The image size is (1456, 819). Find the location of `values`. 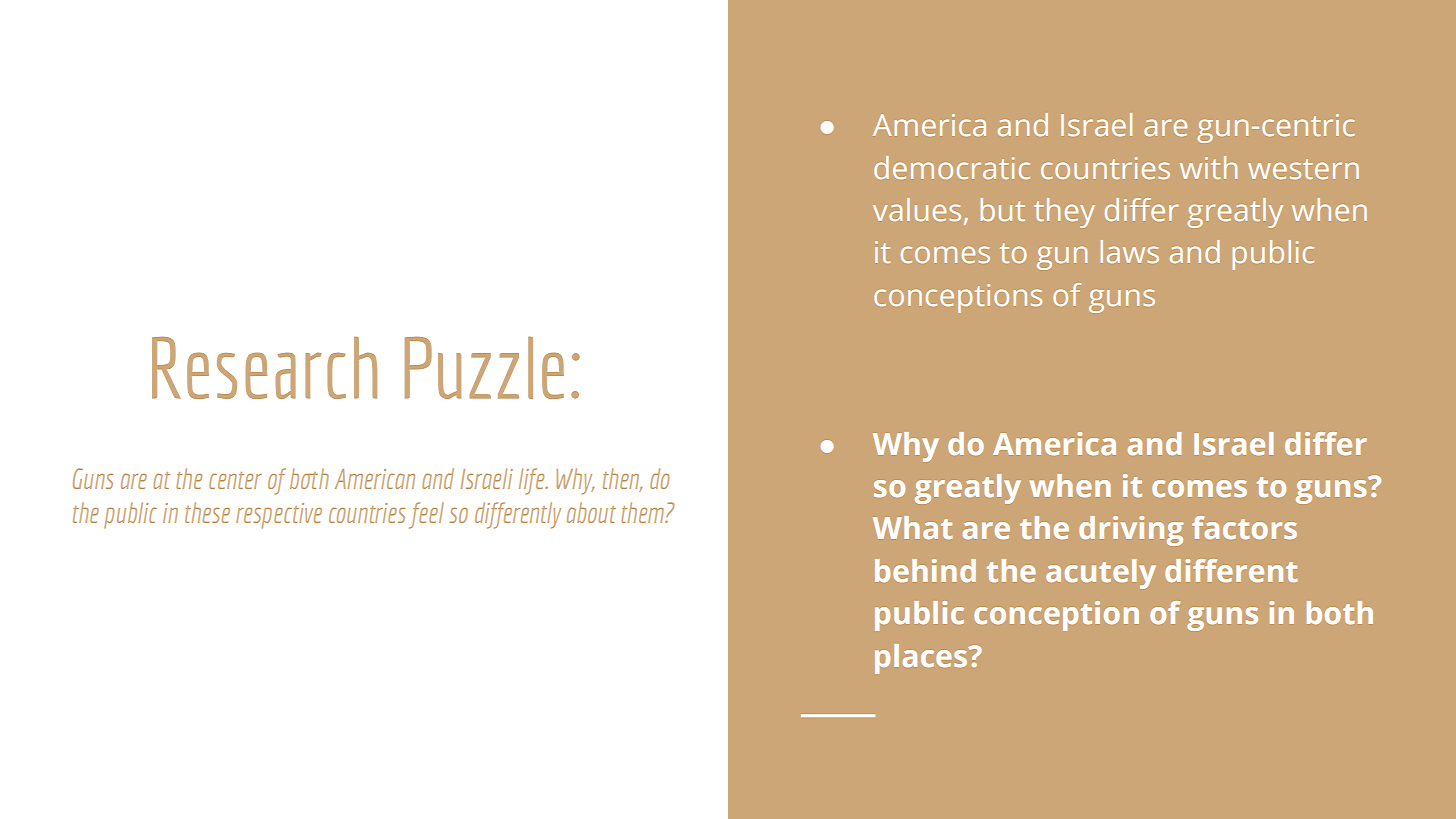

values is located at coordinates (917, 209).
